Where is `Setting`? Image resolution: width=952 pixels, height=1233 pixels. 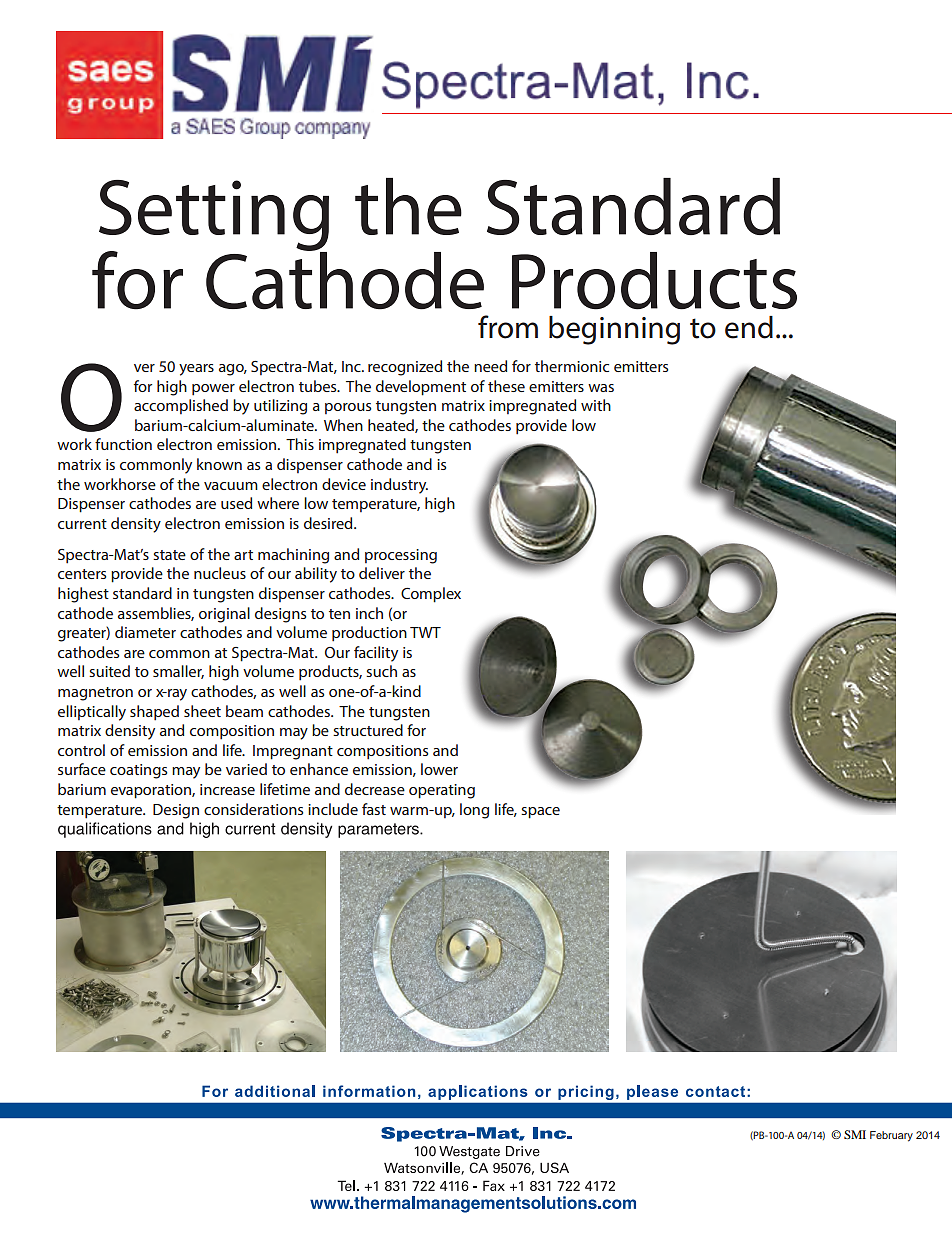 Setting is located at coordinates (214, 216).
